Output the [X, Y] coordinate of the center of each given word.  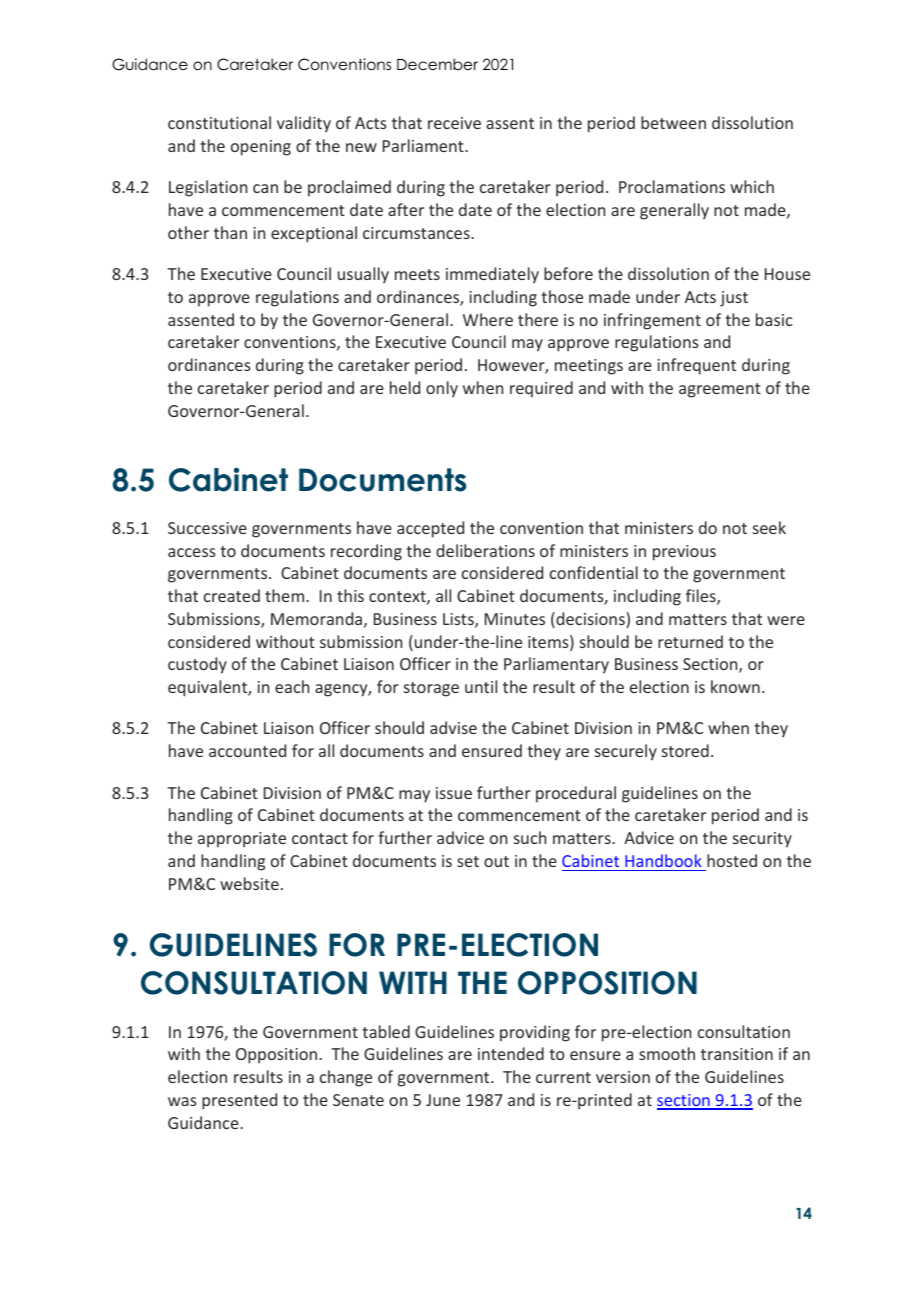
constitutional [219, 122]
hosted [732, 860]
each [292, 686]
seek [769, 527]
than [230, 232]
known [735, 686]
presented [239, 1101]
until [481, 686]
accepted [430, 529]
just [734, 299]
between [673, 122]
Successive [207, 528]
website [249, 883]
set [468, 861]
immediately [492, 275]
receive [454, 123]
